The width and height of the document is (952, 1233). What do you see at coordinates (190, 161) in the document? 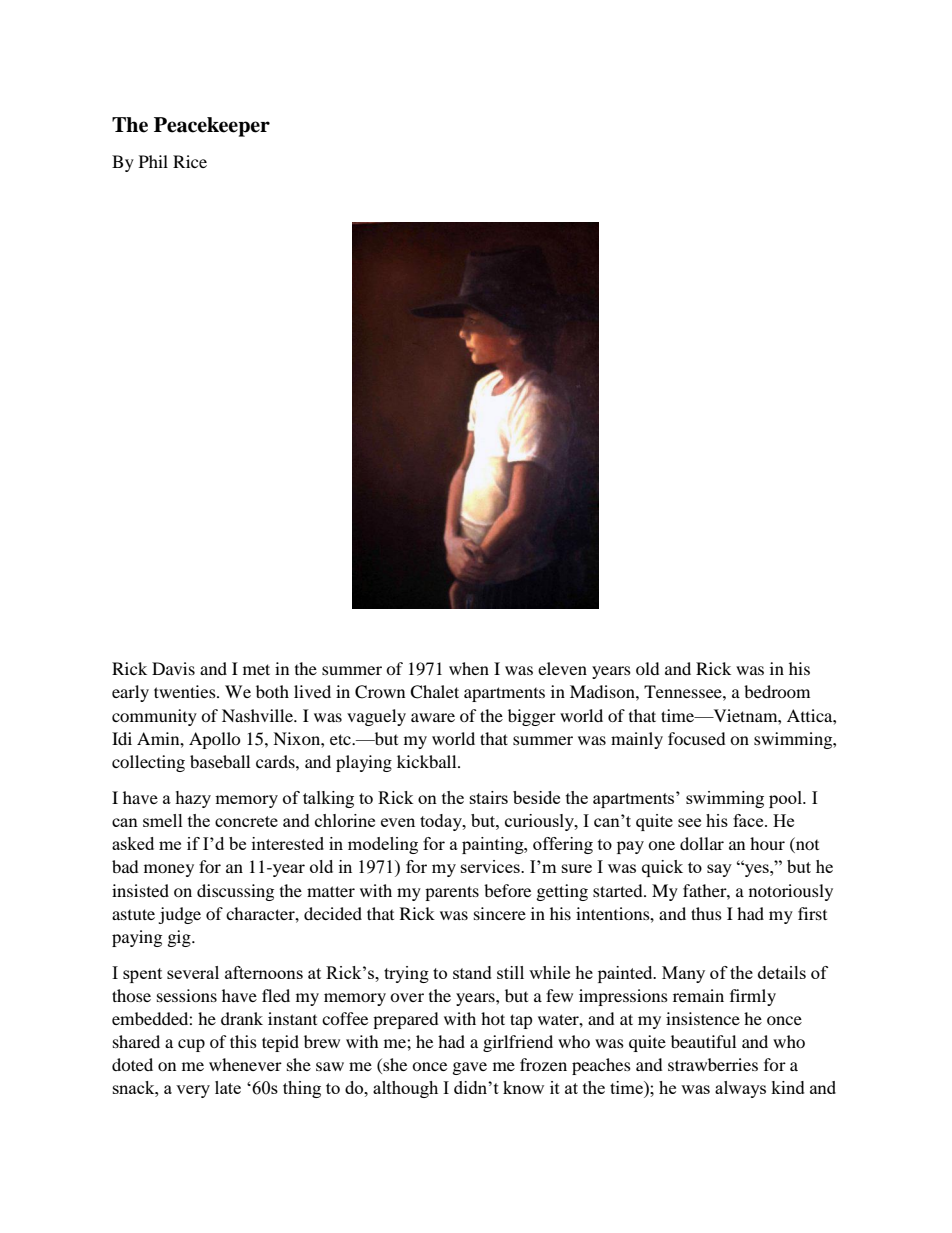
I see `Rice` at bounding box center [190, 161].
